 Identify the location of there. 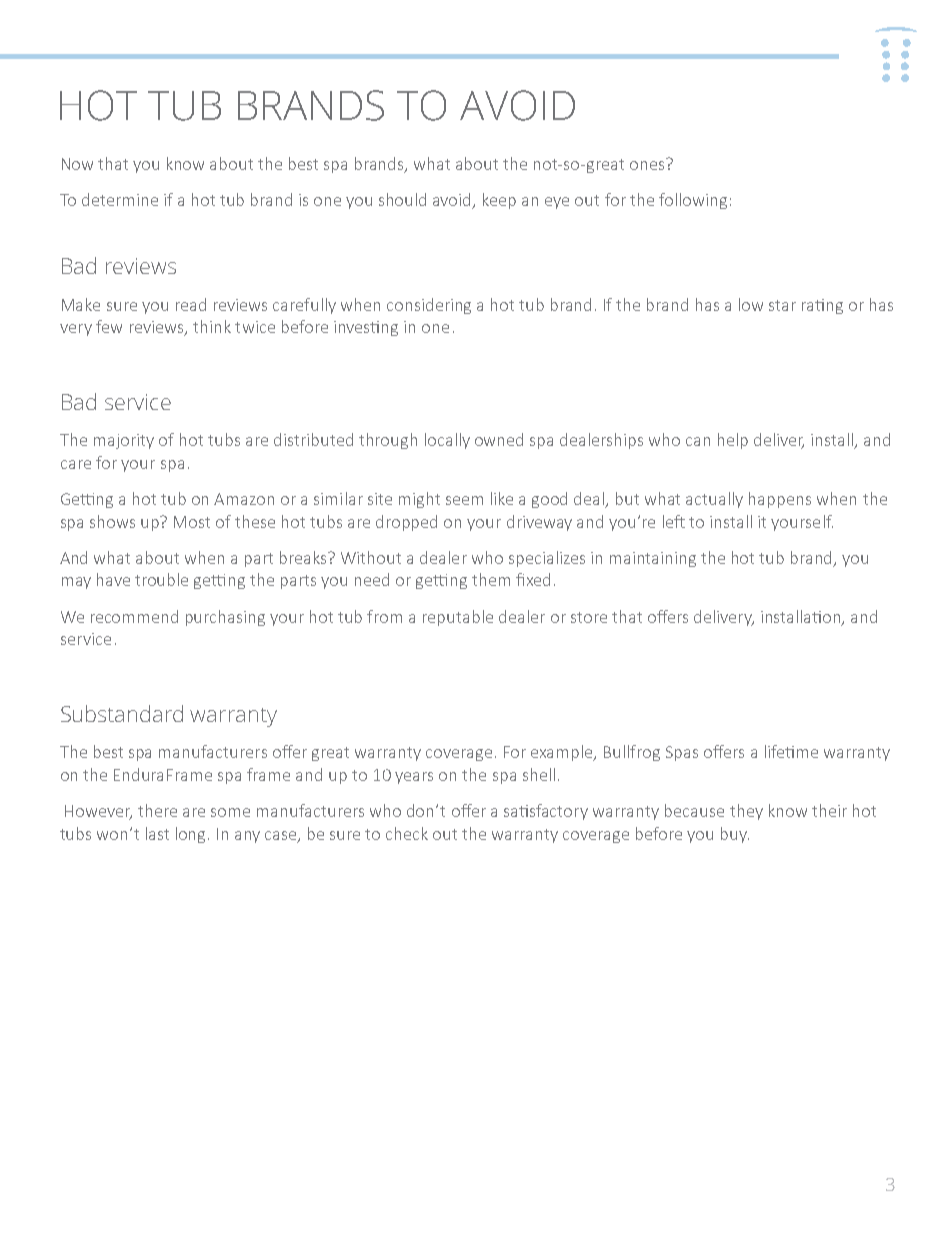
(157, 810).
